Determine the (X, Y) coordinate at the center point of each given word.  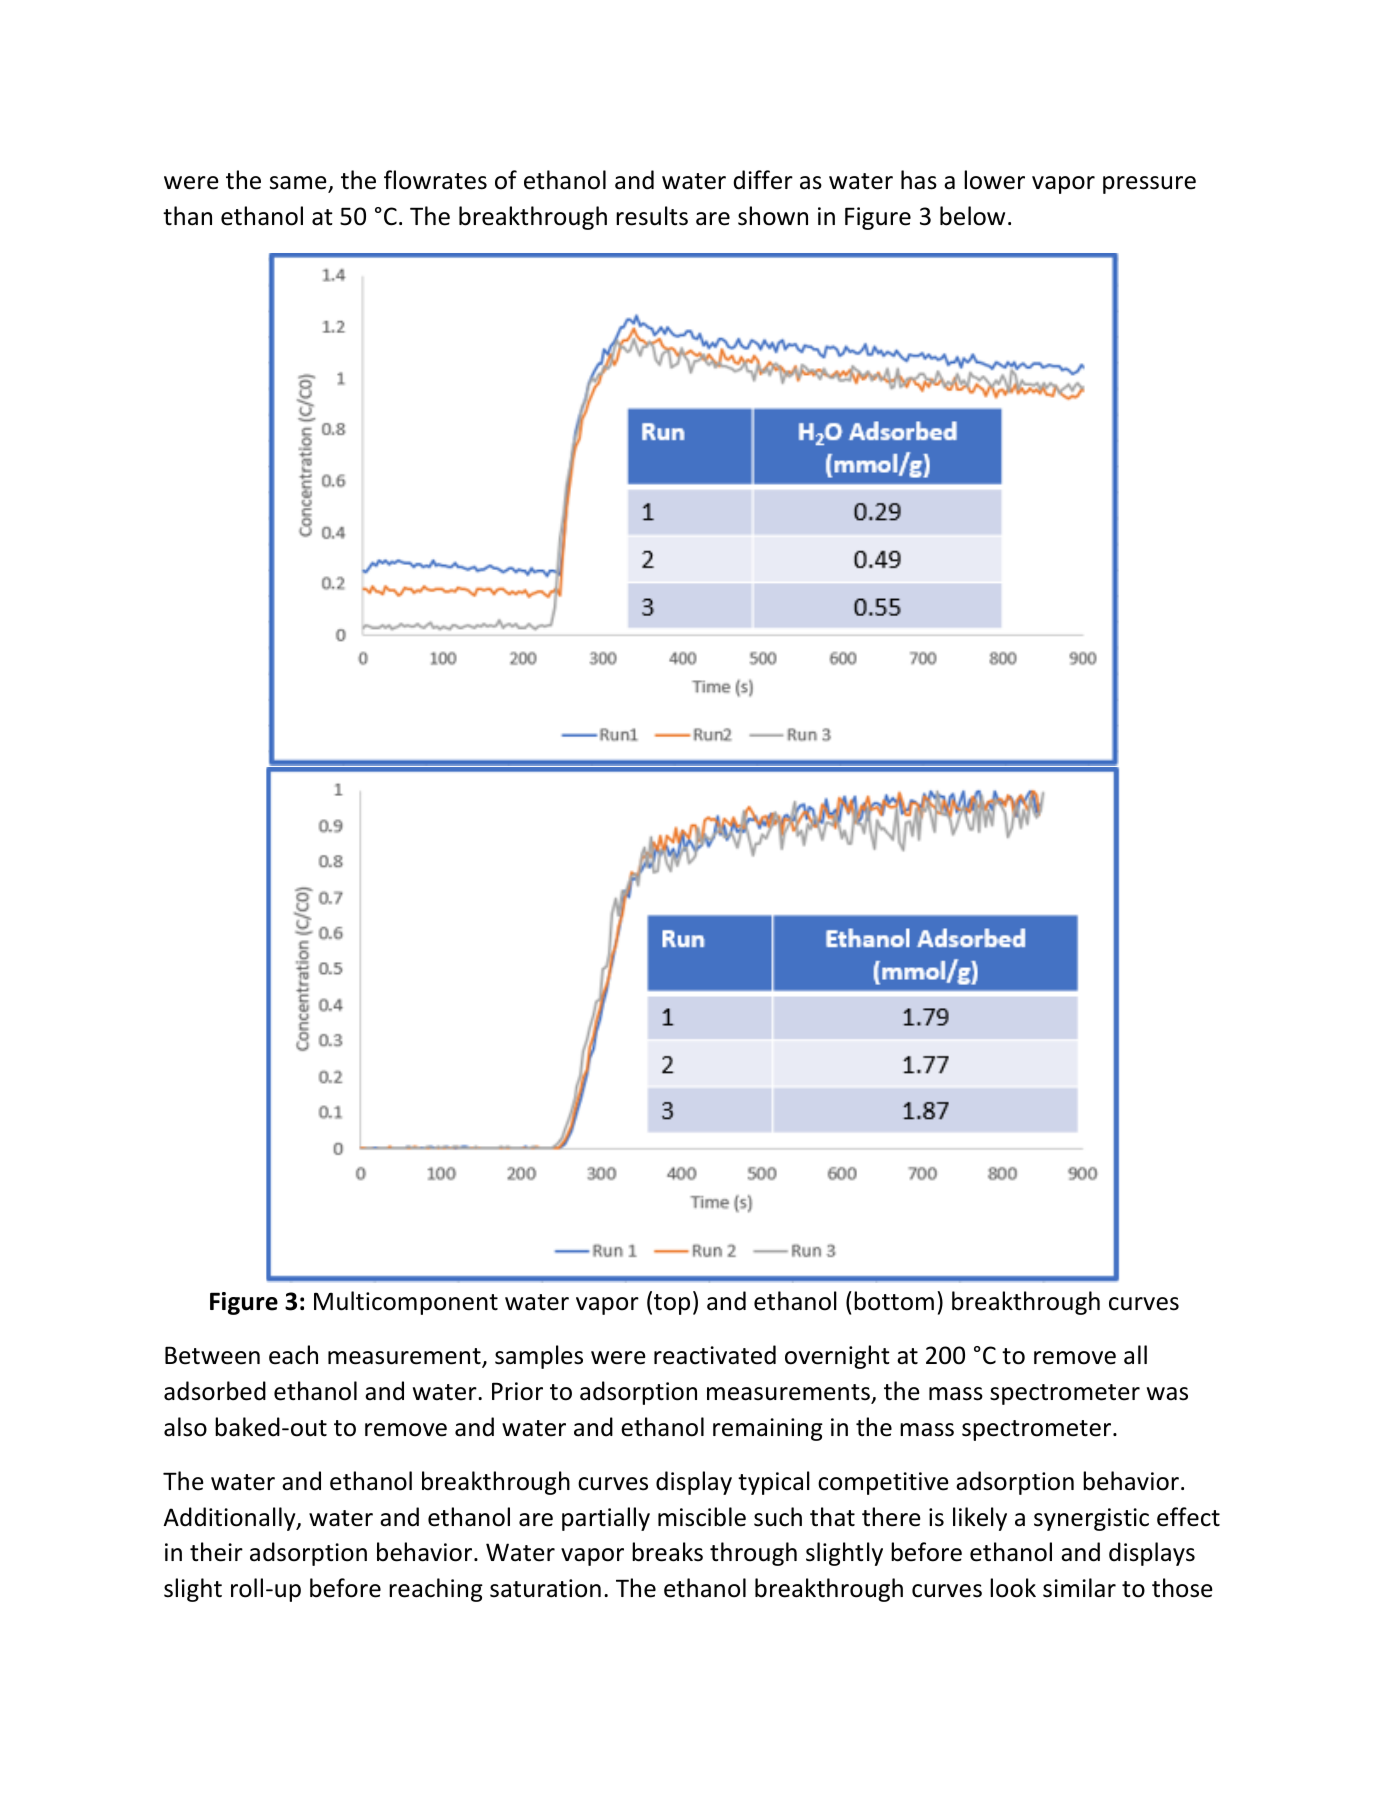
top (672, 1304)
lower (994, 180)
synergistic (1091, 1519)
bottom (894, 1301)
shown (773, 216)
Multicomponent (406, 1303)
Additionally (230, 1519)
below (972, 216)
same (298, 183)
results (652, 216)
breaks (667, 1552)
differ (763, 180)
